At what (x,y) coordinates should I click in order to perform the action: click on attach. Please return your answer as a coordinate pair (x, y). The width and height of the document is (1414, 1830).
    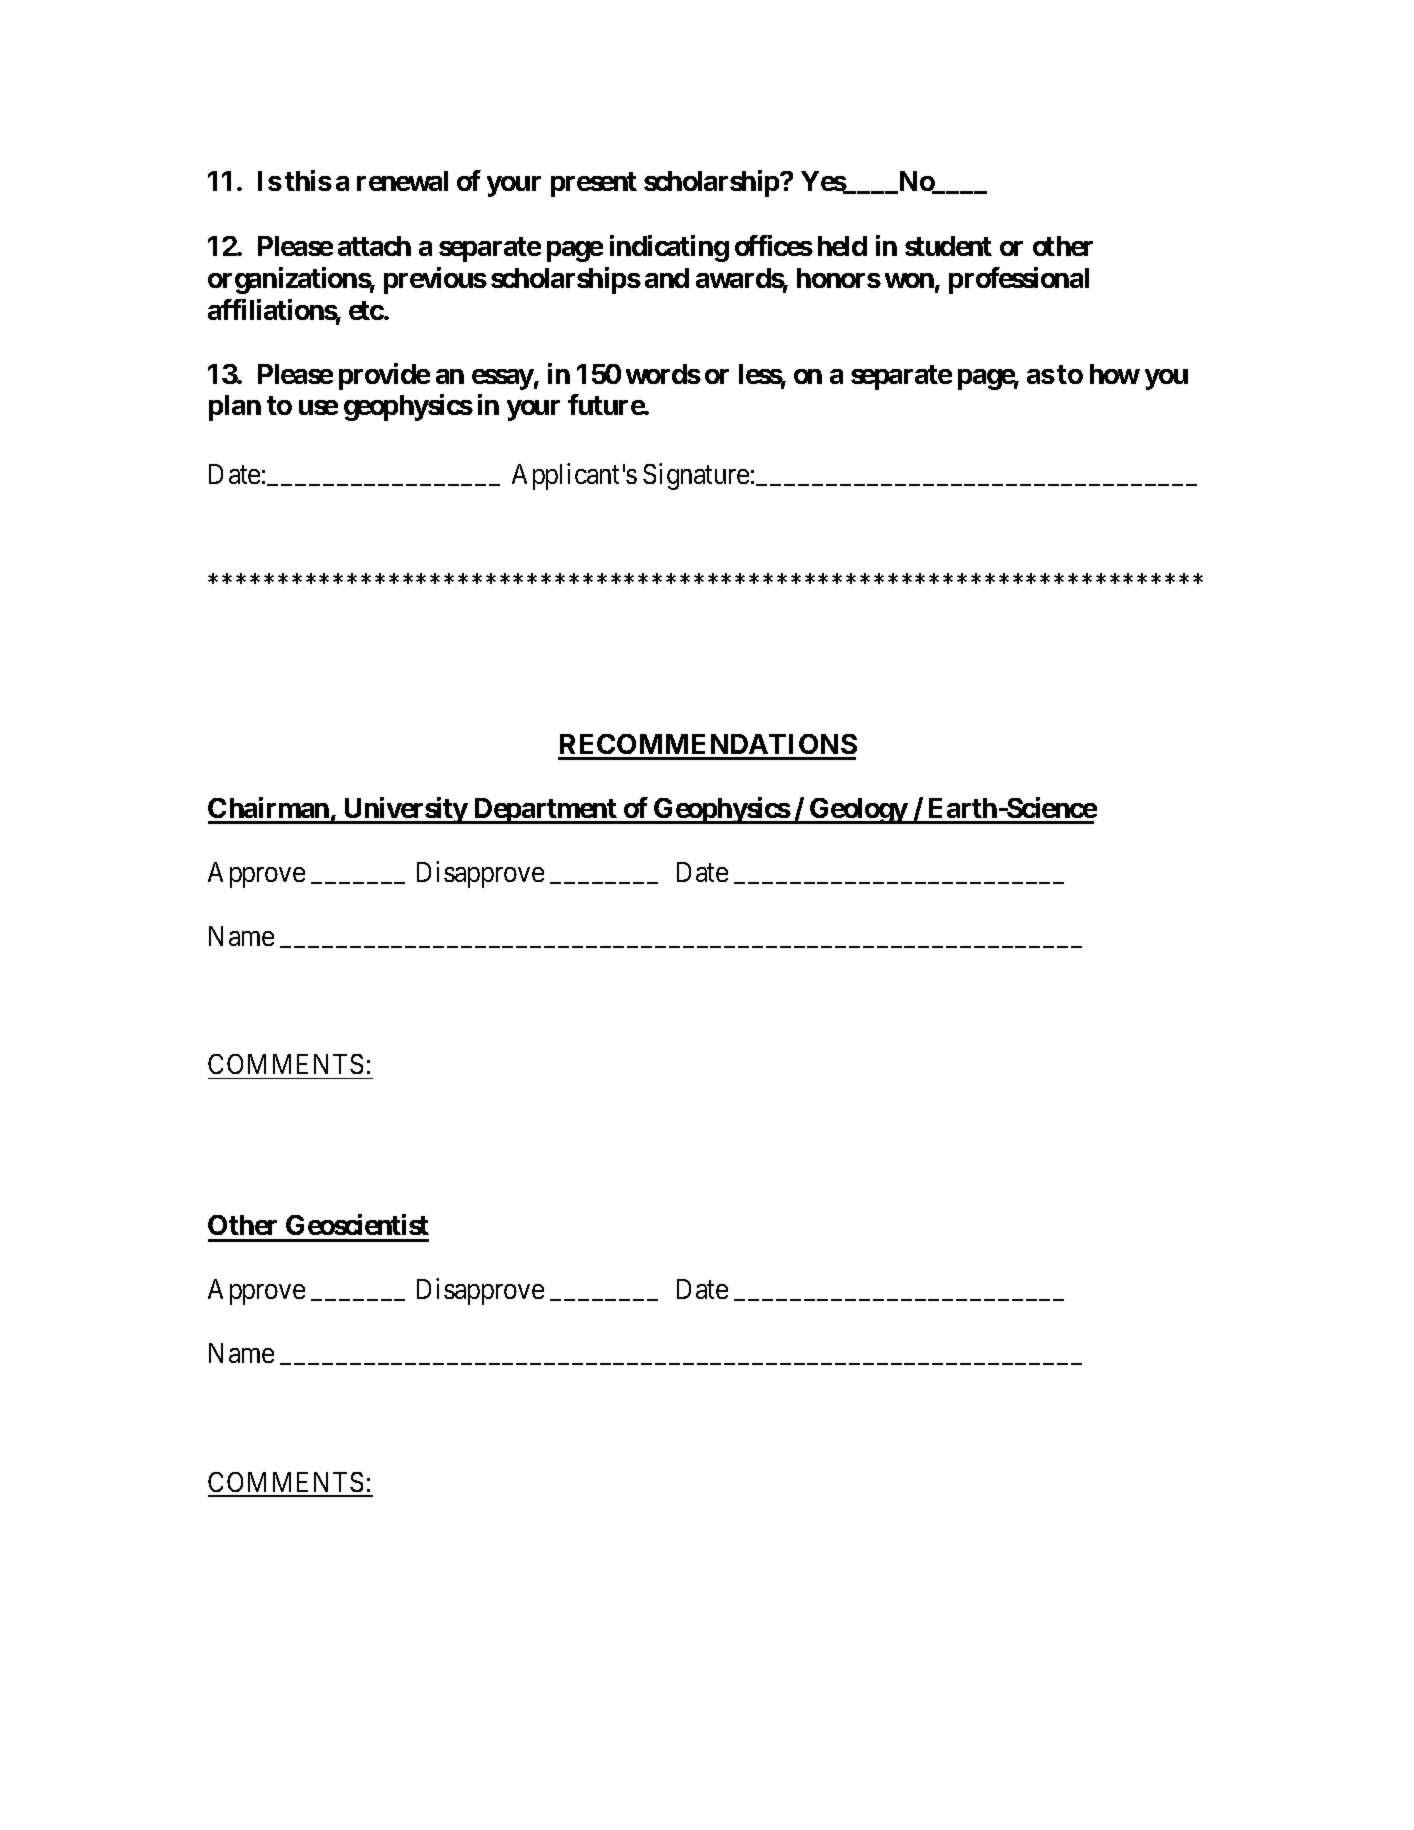
    Looking at the image, I should click on (374, 246).
